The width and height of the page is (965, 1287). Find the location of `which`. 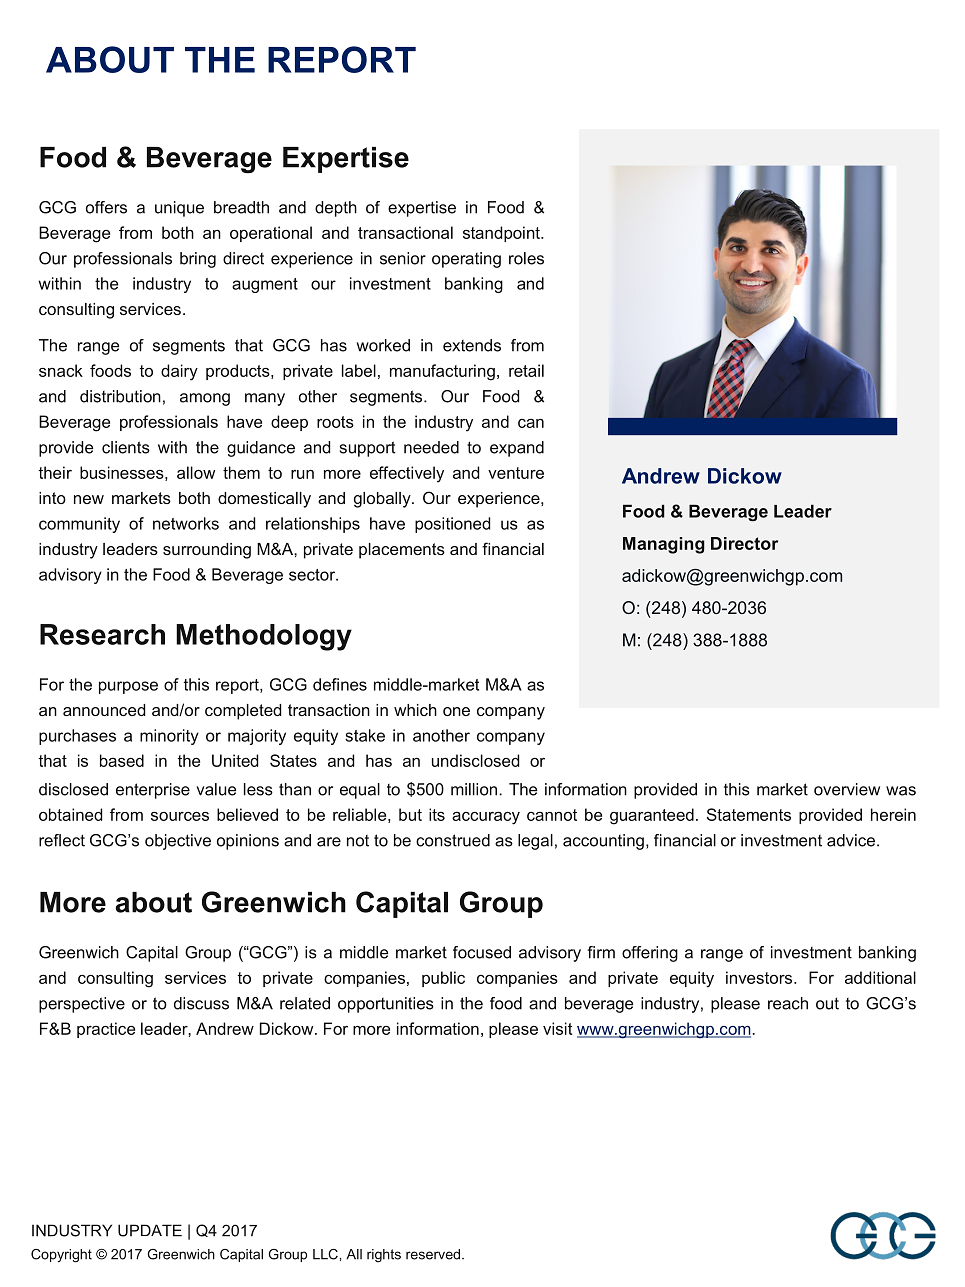

which is located at coordinates (415, 710).
